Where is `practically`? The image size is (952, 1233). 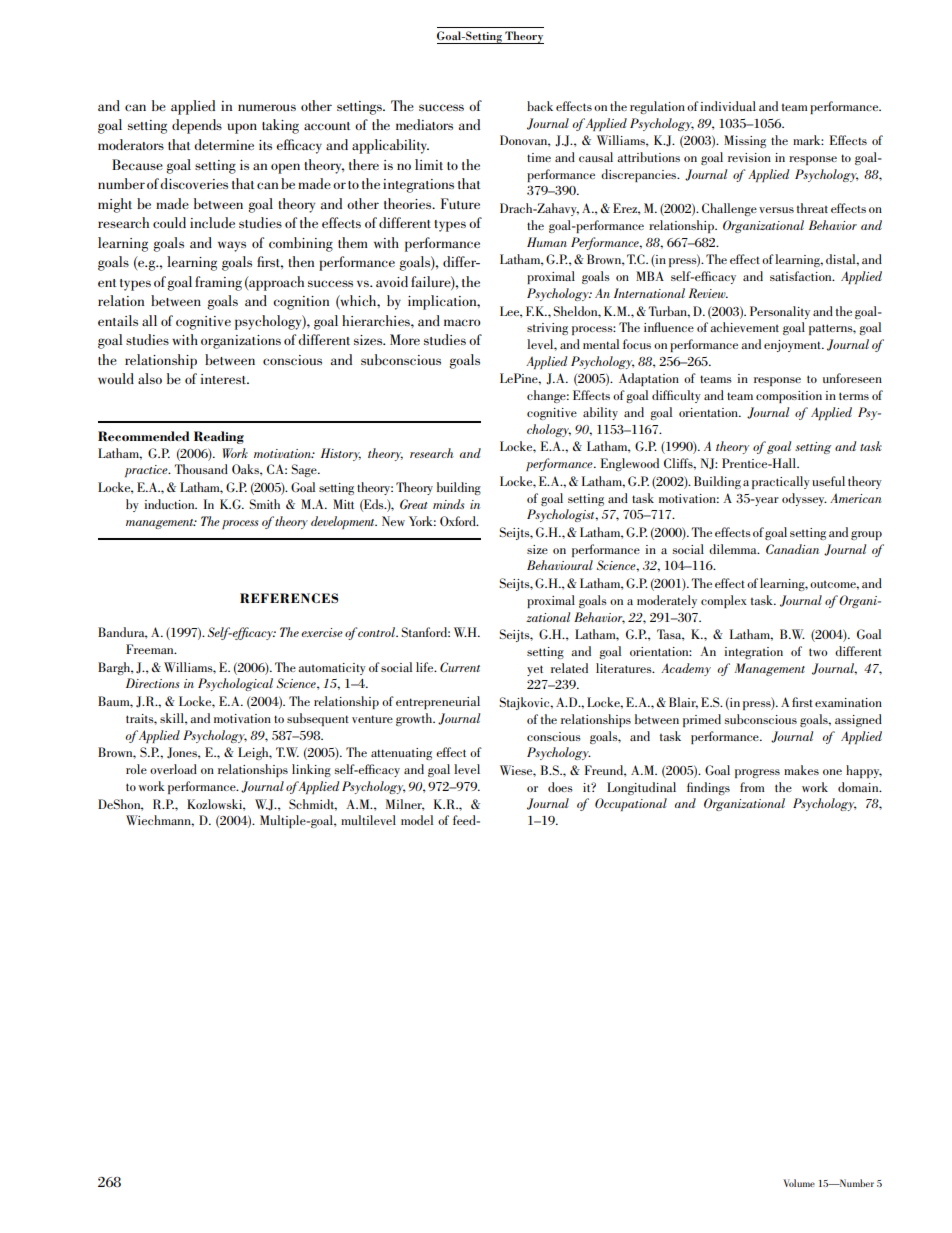
practically is located at coordinates (781, 482).
